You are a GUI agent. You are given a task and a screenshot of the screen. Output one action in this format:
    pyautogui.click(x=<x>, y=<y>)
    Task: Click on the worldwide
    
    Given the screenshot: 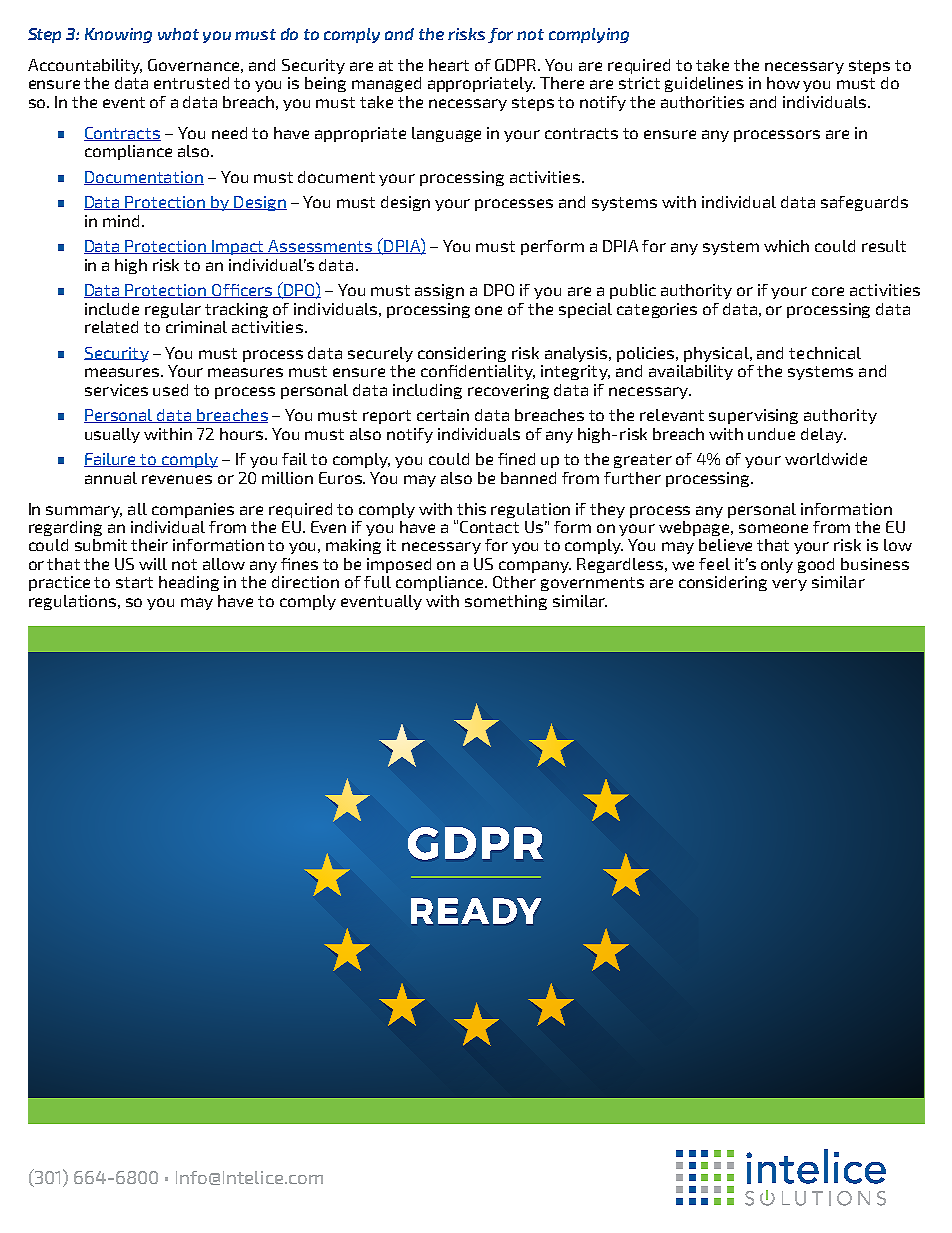 What is the action you would take?
    pyautogui.click(x=826, y=459)
